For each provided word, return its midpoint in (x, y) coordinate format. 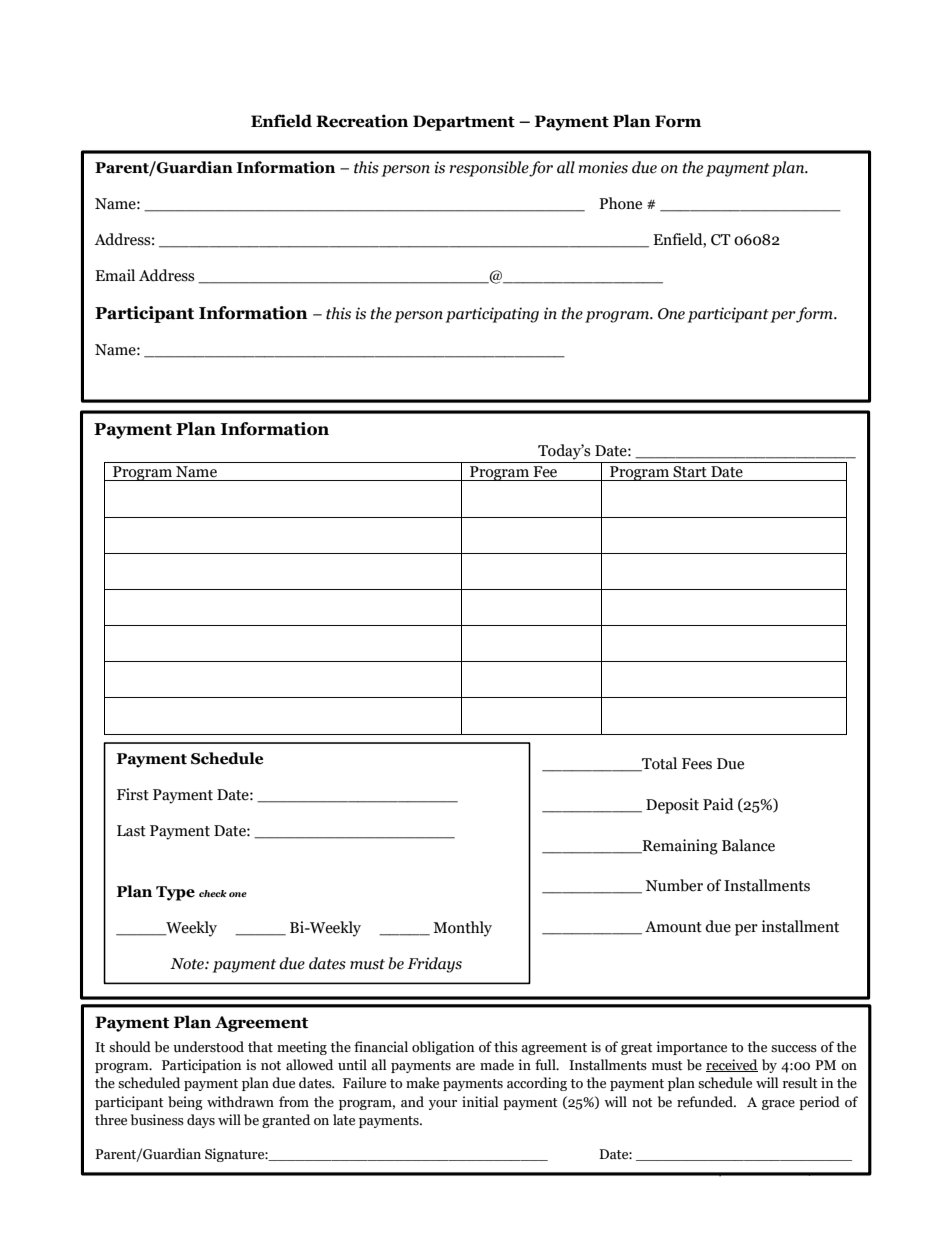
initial (480, 1102)
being (185, 1103)
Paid (718, 804)
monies (603, 167)
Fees (697, 764)
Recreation (362, 121)
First (133, 794)
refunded (706, 1102)
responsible (490, 169)
